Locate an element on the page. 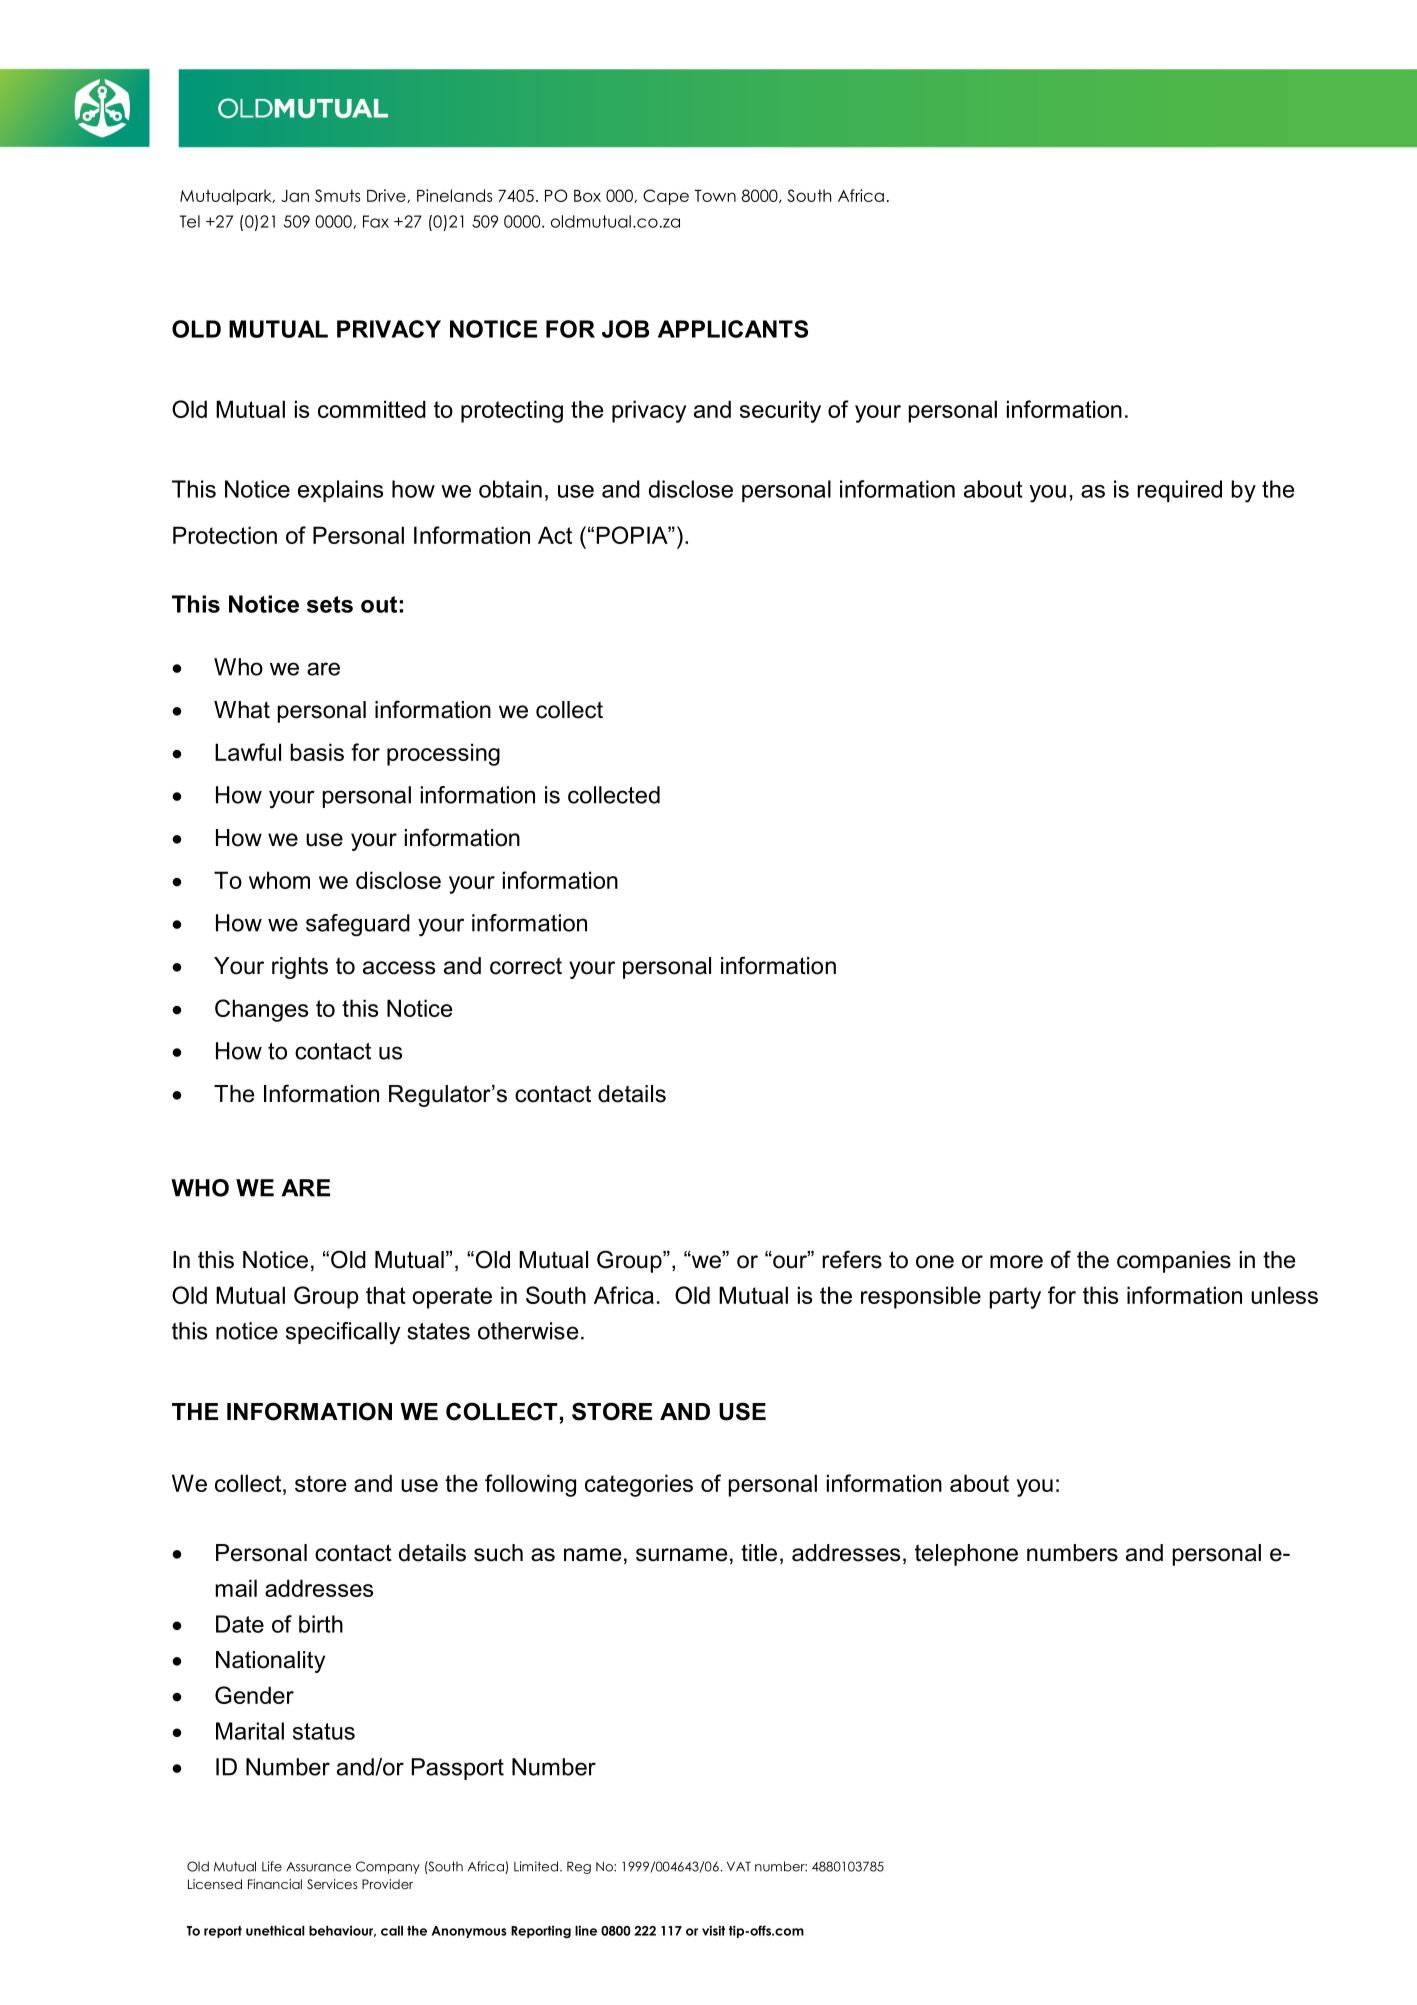 The height and width of the document is (2005, 1417). such is located at coordinates (498, 1553).
